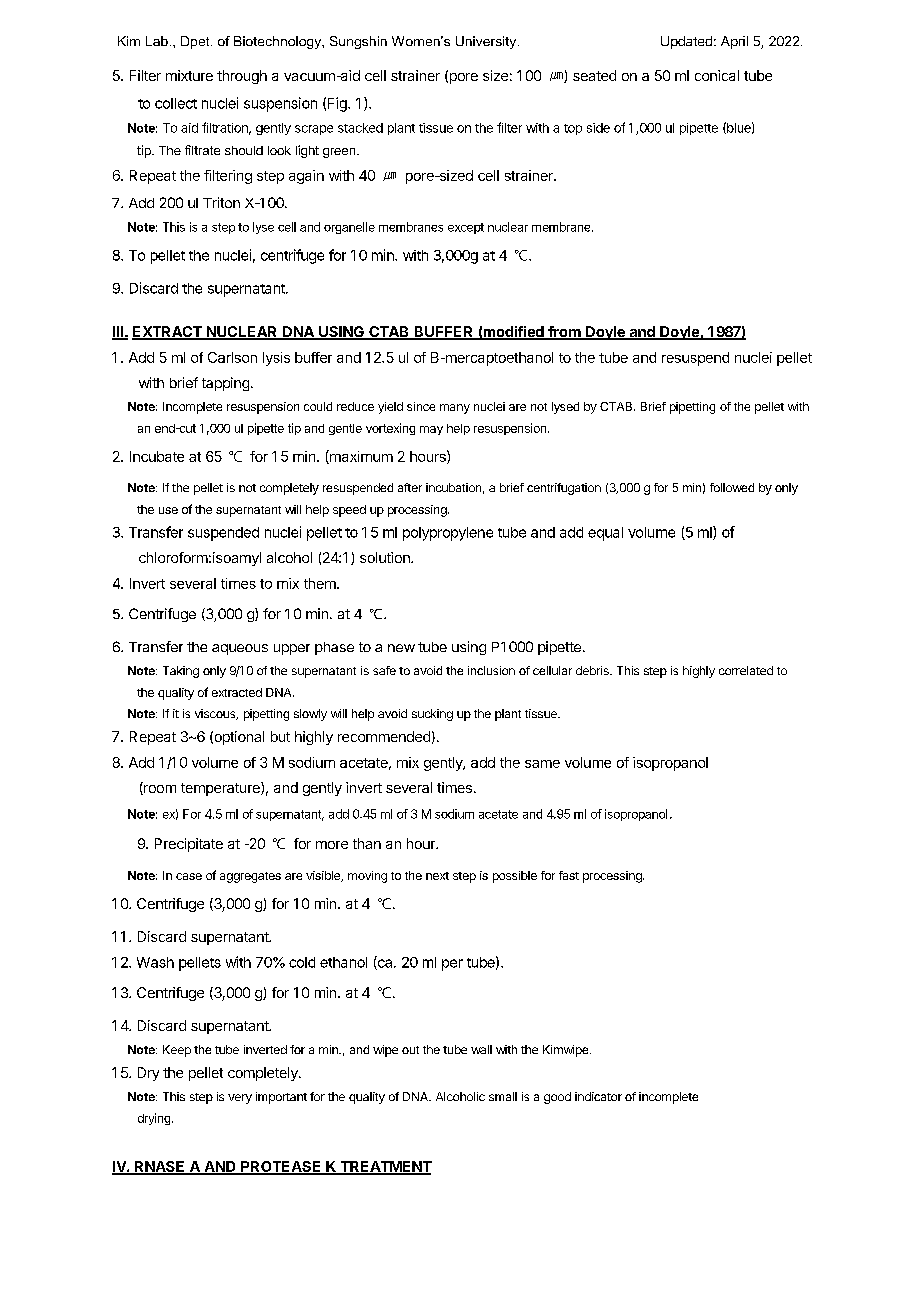  Describe the element at coordinates (242, 77) in the screenshot. I see `through` at that location.
